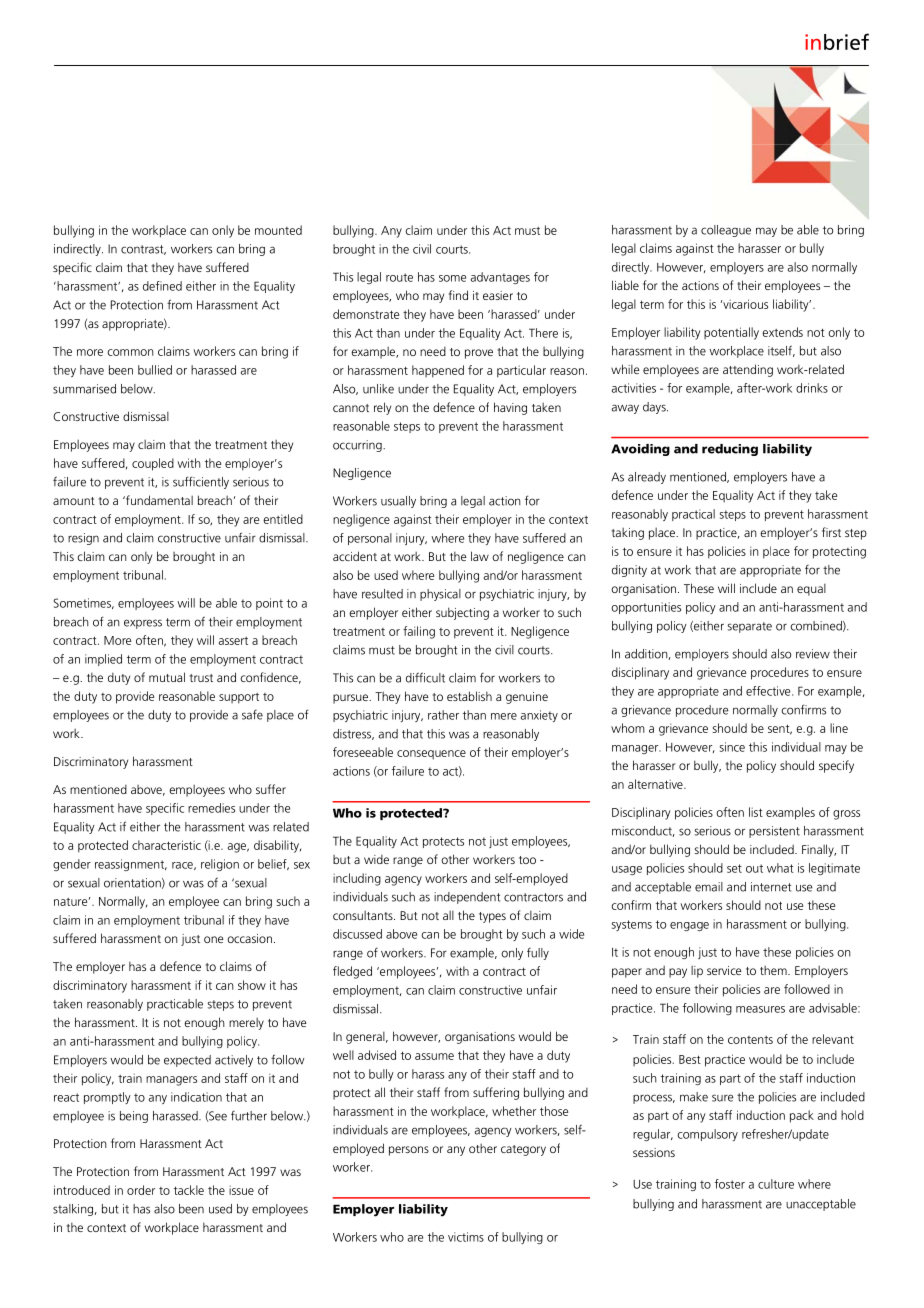  What do you see at coordinates (726, 231) in the document?
I see `colleague` at bounding box center [726, 231].
